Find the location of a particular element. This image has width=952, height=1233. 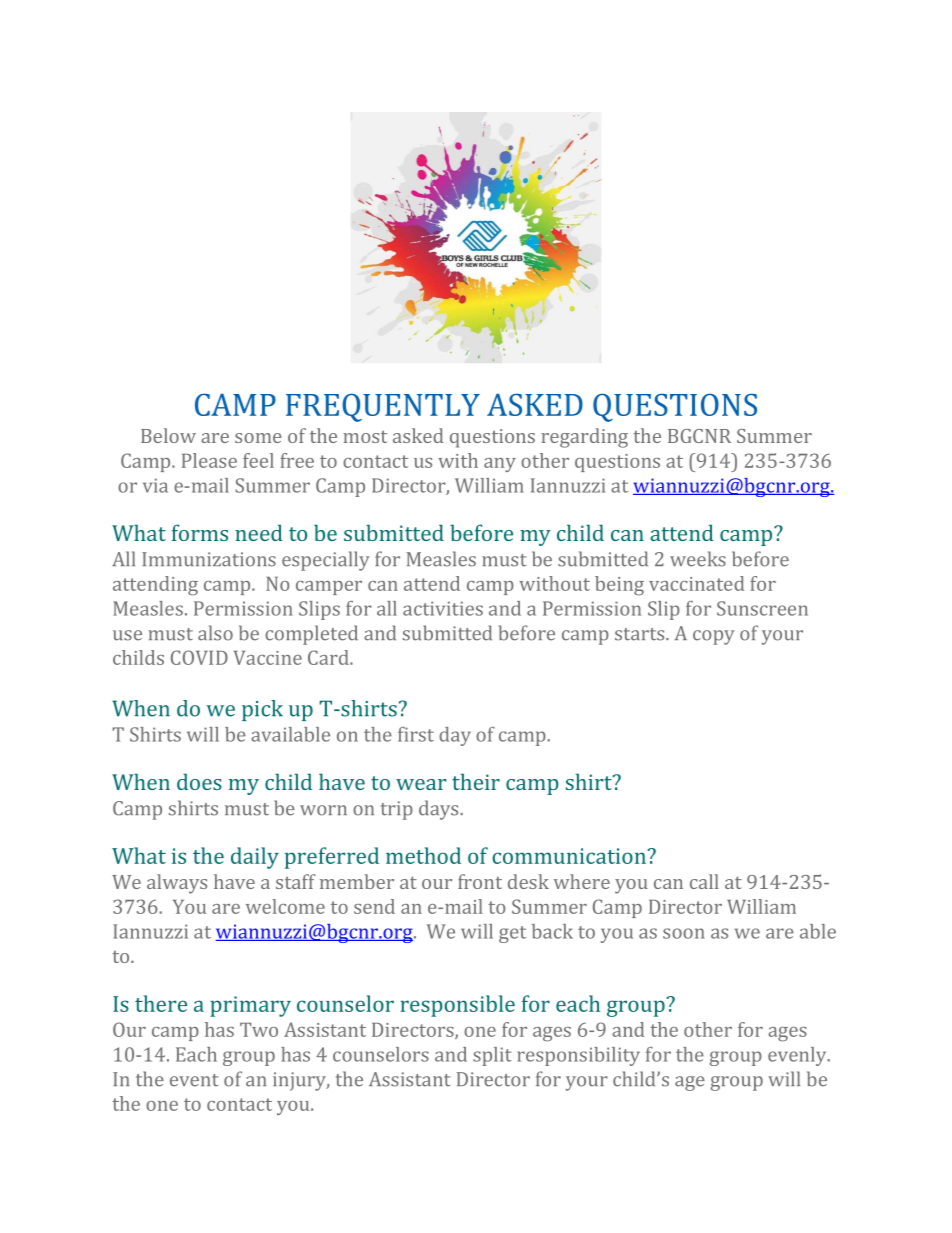

copy is located at coordinates (714, 637).
